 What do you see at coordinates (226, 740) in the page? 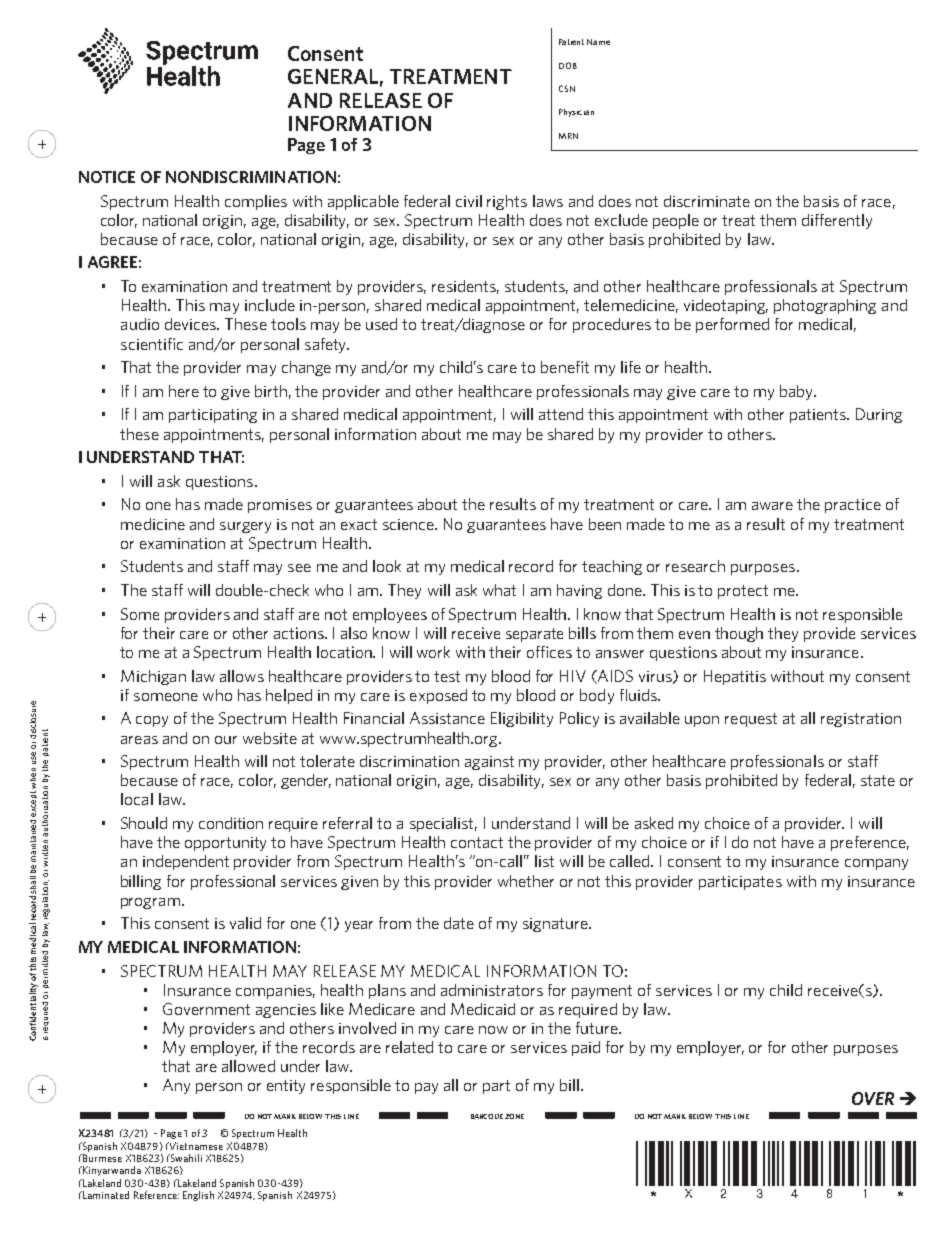
I see `our` at bounding box center [226, 740].
